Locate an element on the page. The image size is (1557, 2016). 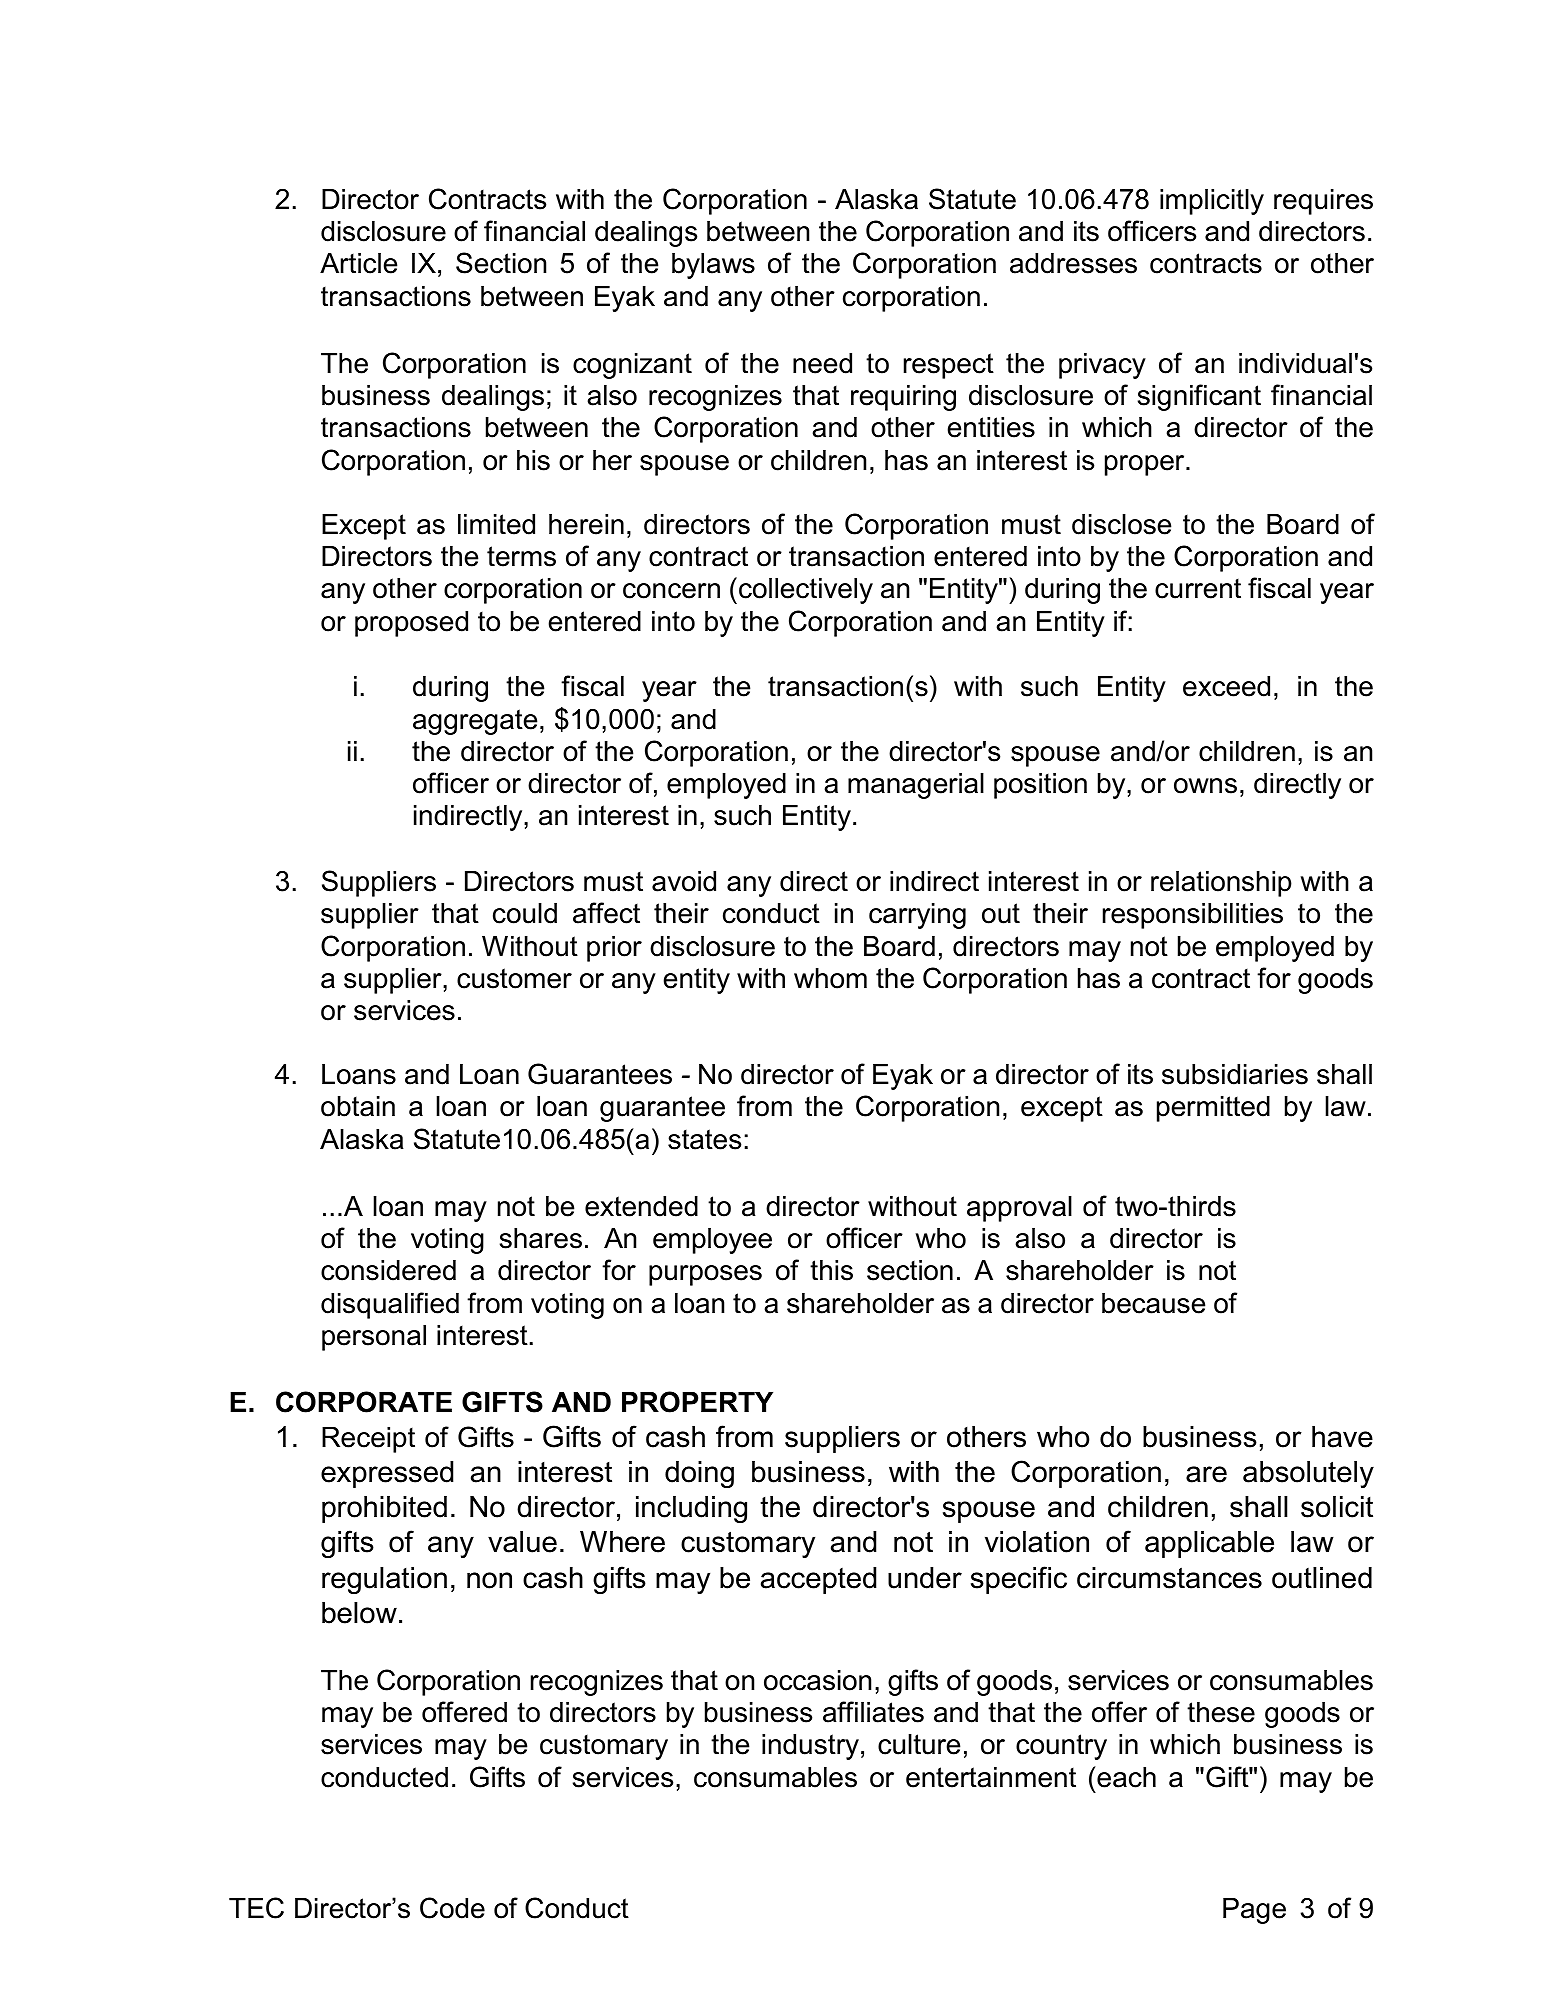
personal is located at coordinates (374, 1338).
